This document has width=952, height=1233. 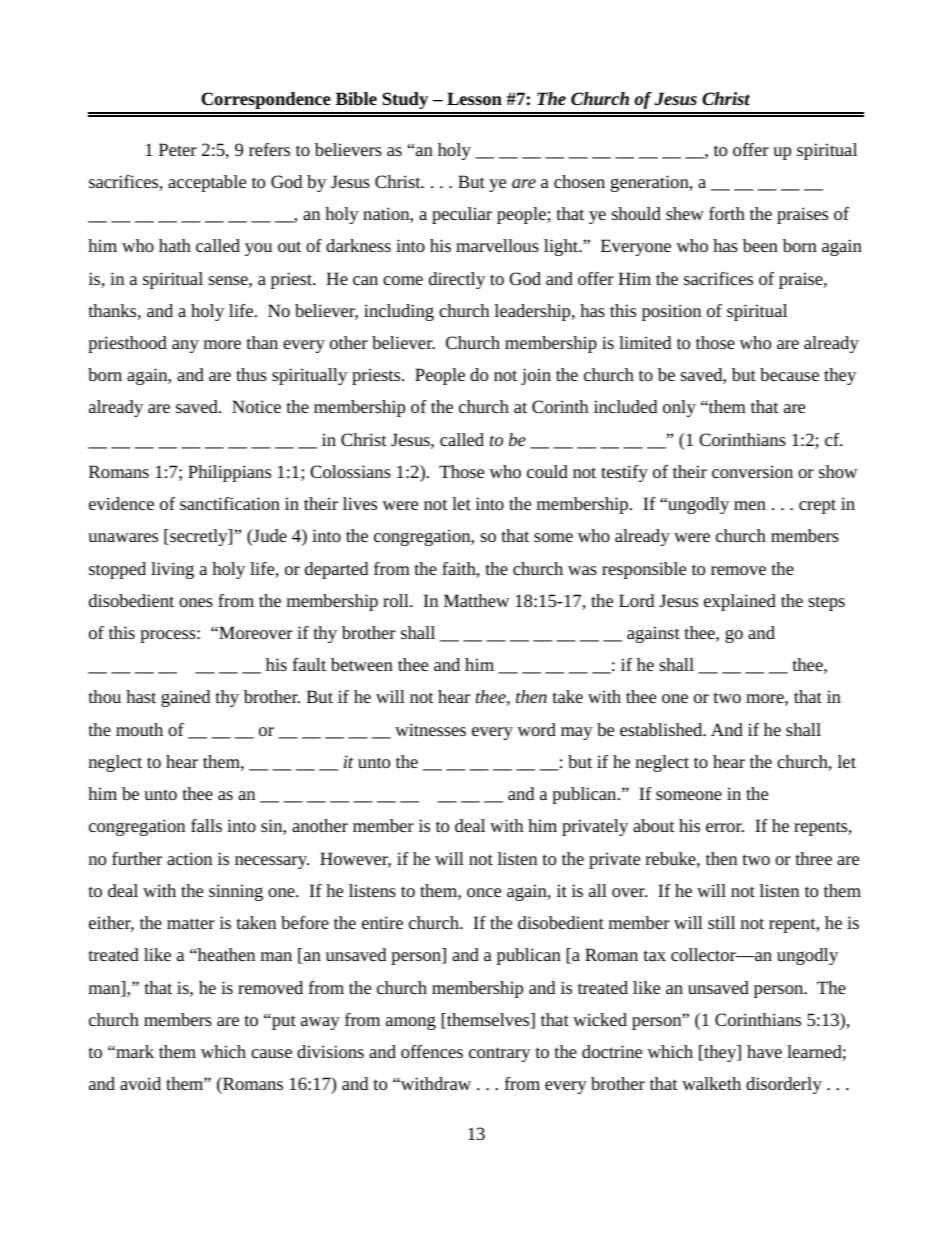 What do you see at coordinates (547, 471) in the document?
I see `could` at bounding box center [547, 471].
